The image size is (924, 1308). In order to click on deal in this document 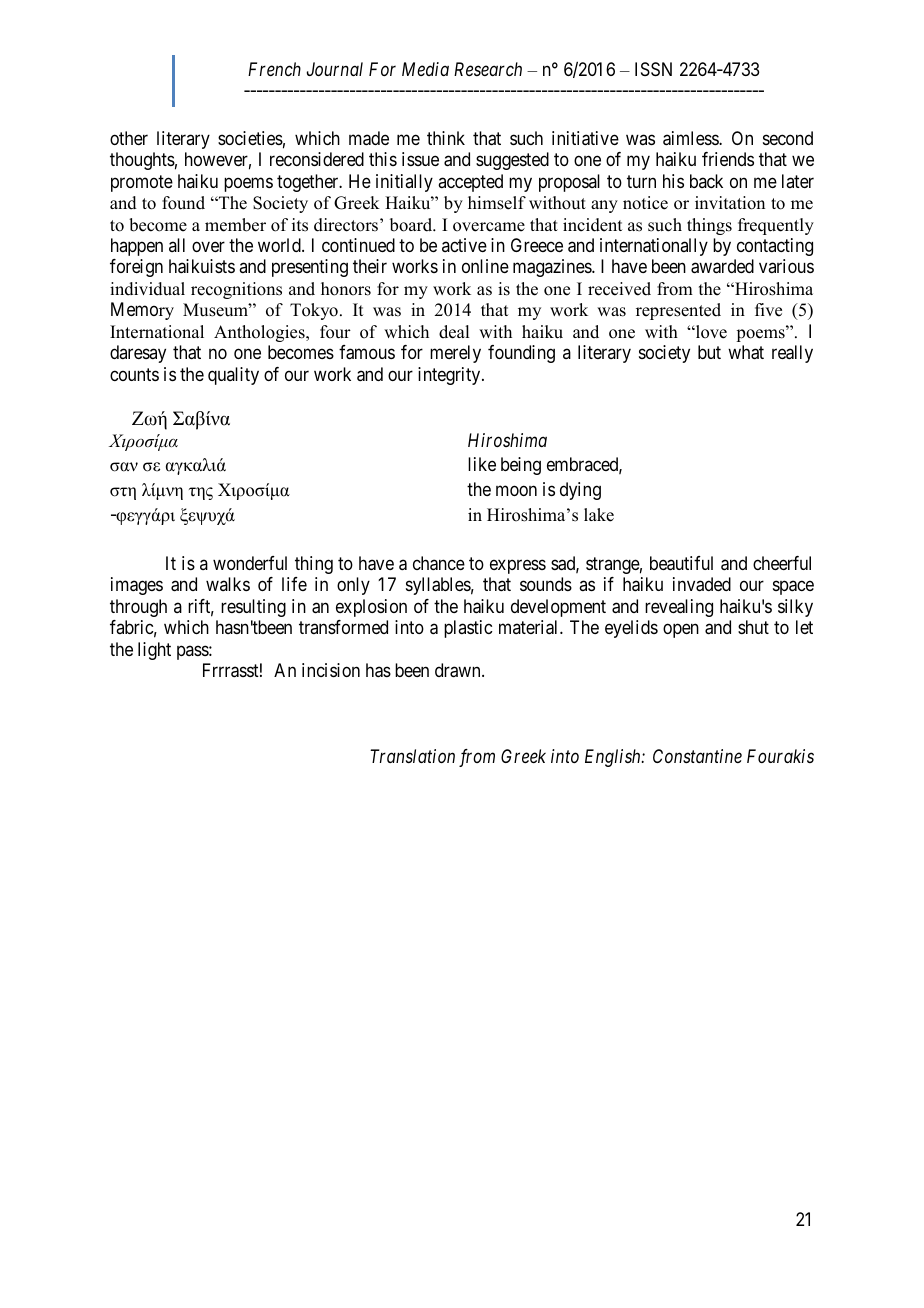, I will do `click(454, 332)`.
